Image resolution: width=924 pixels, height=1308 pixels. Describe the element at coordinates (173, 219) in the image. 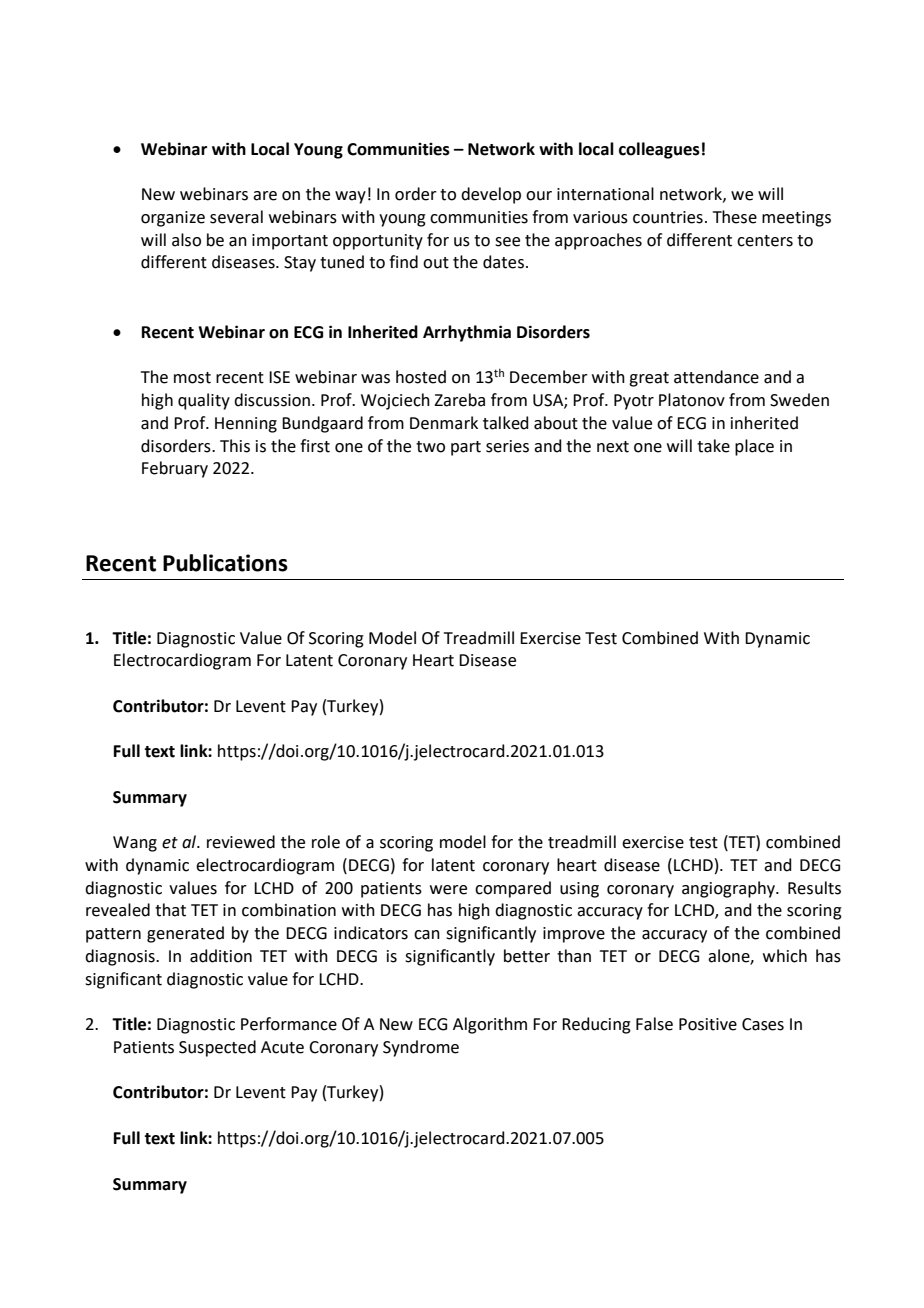

I see `organize` at that location.
